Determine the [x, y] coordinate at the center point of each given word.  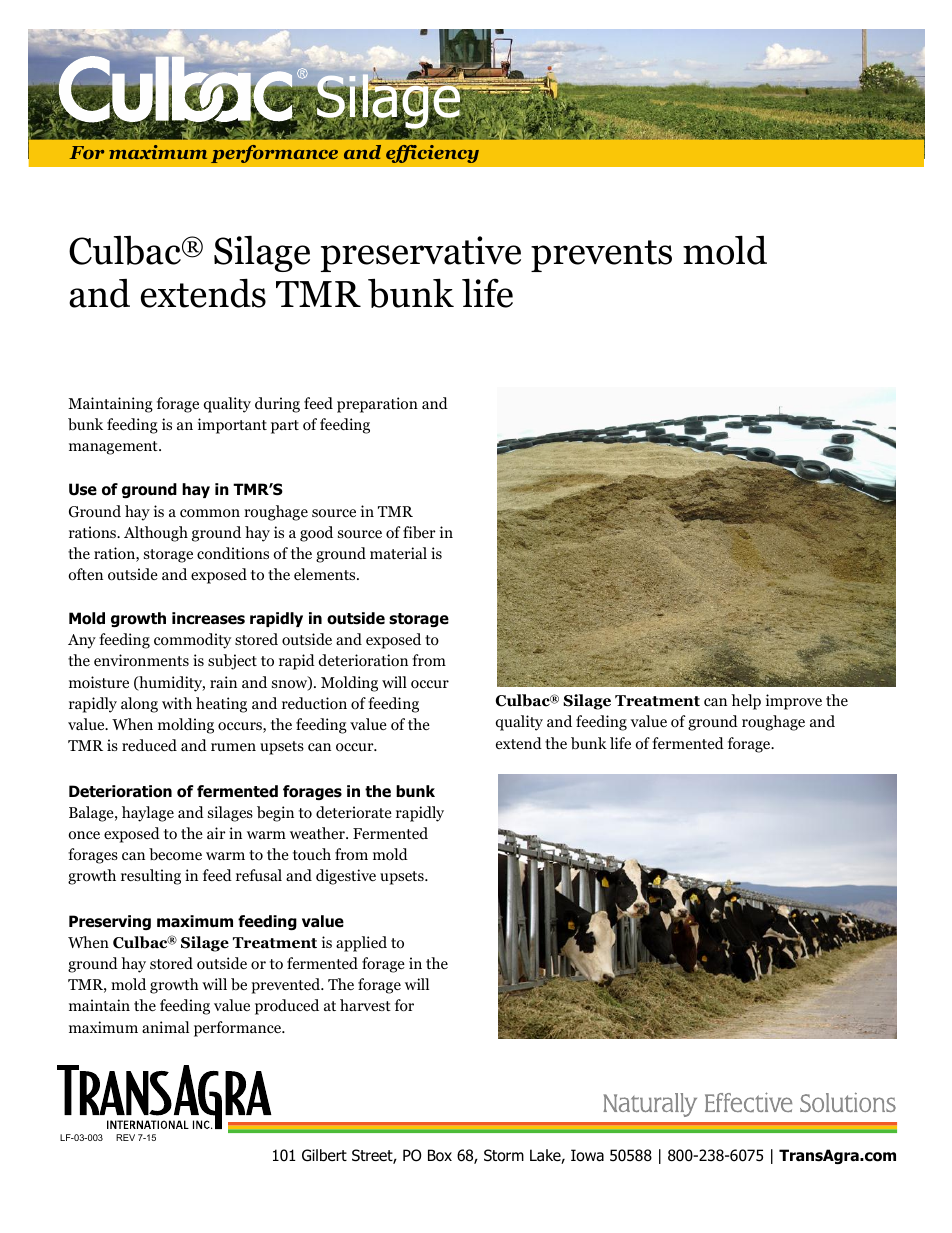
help [746, 702]
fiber [419, 532]
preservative [421, 254]
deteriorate [354, 812]
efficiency [432, 154]
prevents [601, 256]
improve [794, 702]
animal [165, 1027]
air [216, 833]
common [210, 513]
